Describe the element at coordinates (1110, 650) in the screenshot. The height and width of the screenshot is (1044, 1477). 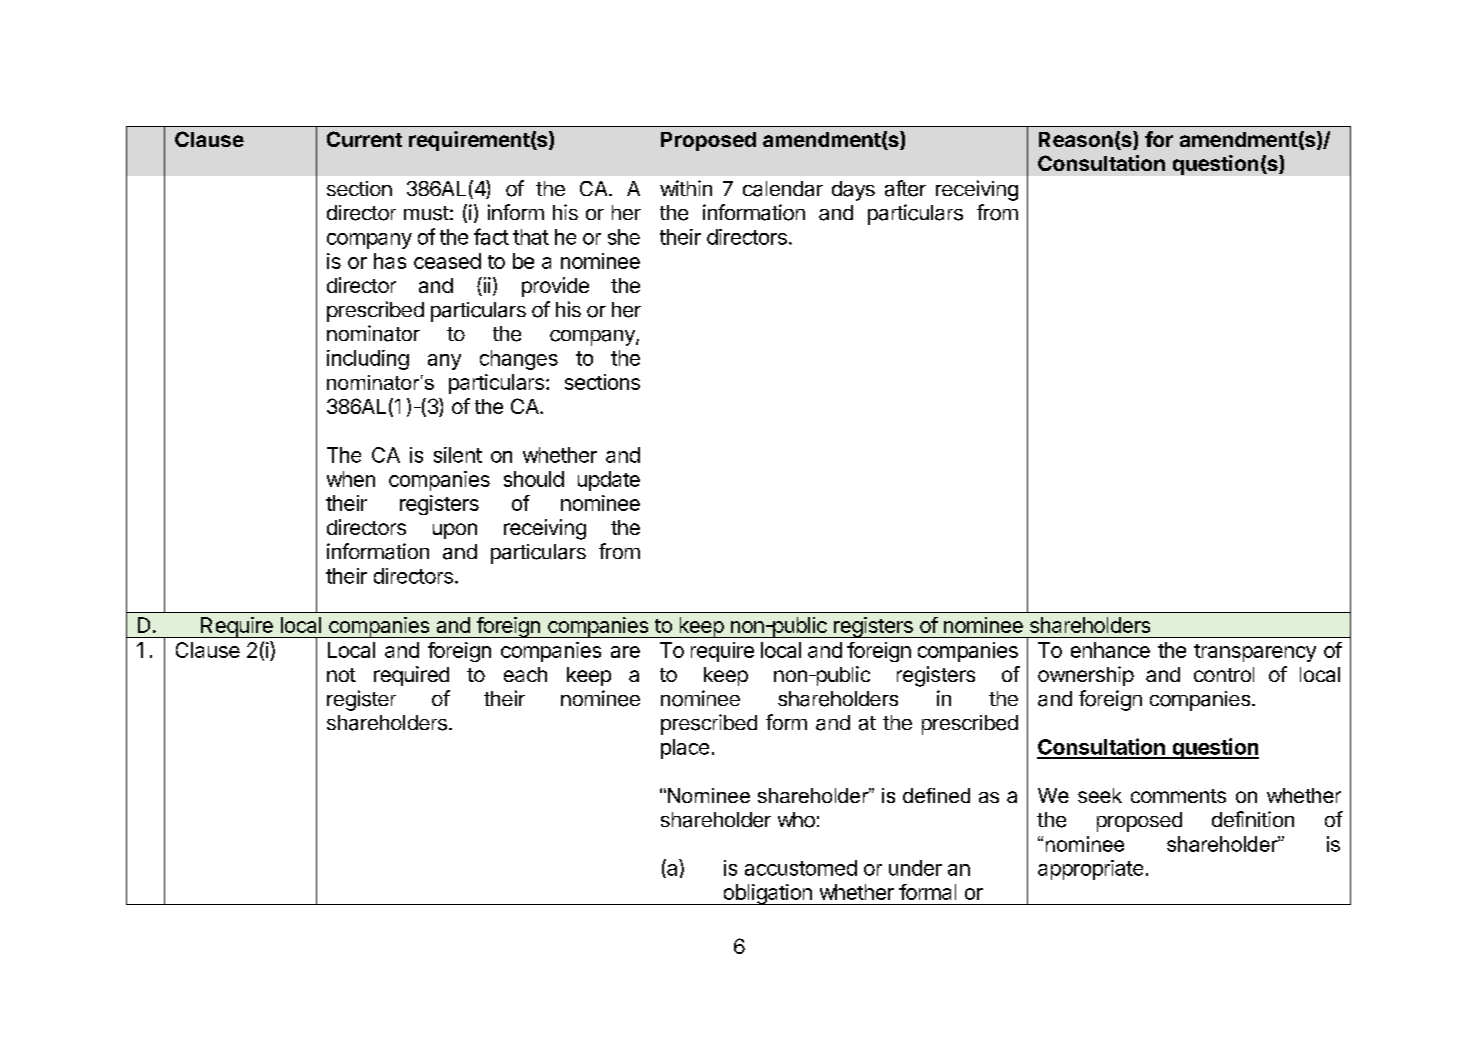
I see `enhance` at that location.
